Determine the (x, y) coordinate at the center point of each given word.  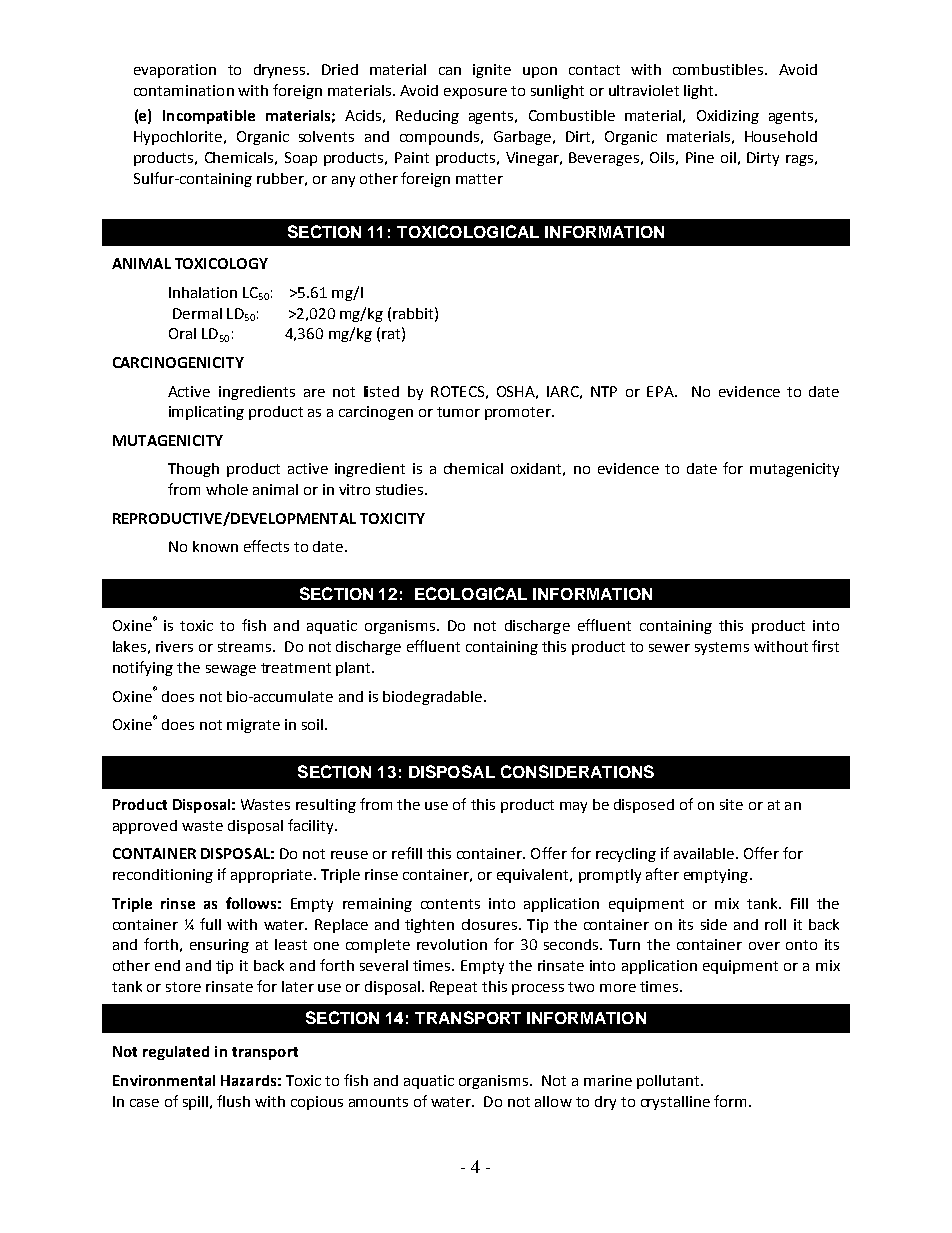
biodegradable (432, 698)
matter (479, 179)
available (704, 853)
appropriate (271, 876)
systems (722, 648)
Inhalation (203, 292)
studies (401, 489)
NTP (604, 391)
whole (227, 489)
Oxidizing (728, 117)
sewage (231, 670)
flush (233, 1101)
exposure (475, 93)
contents (450, 904)
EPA (661, 391)
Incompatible (209, 117)
